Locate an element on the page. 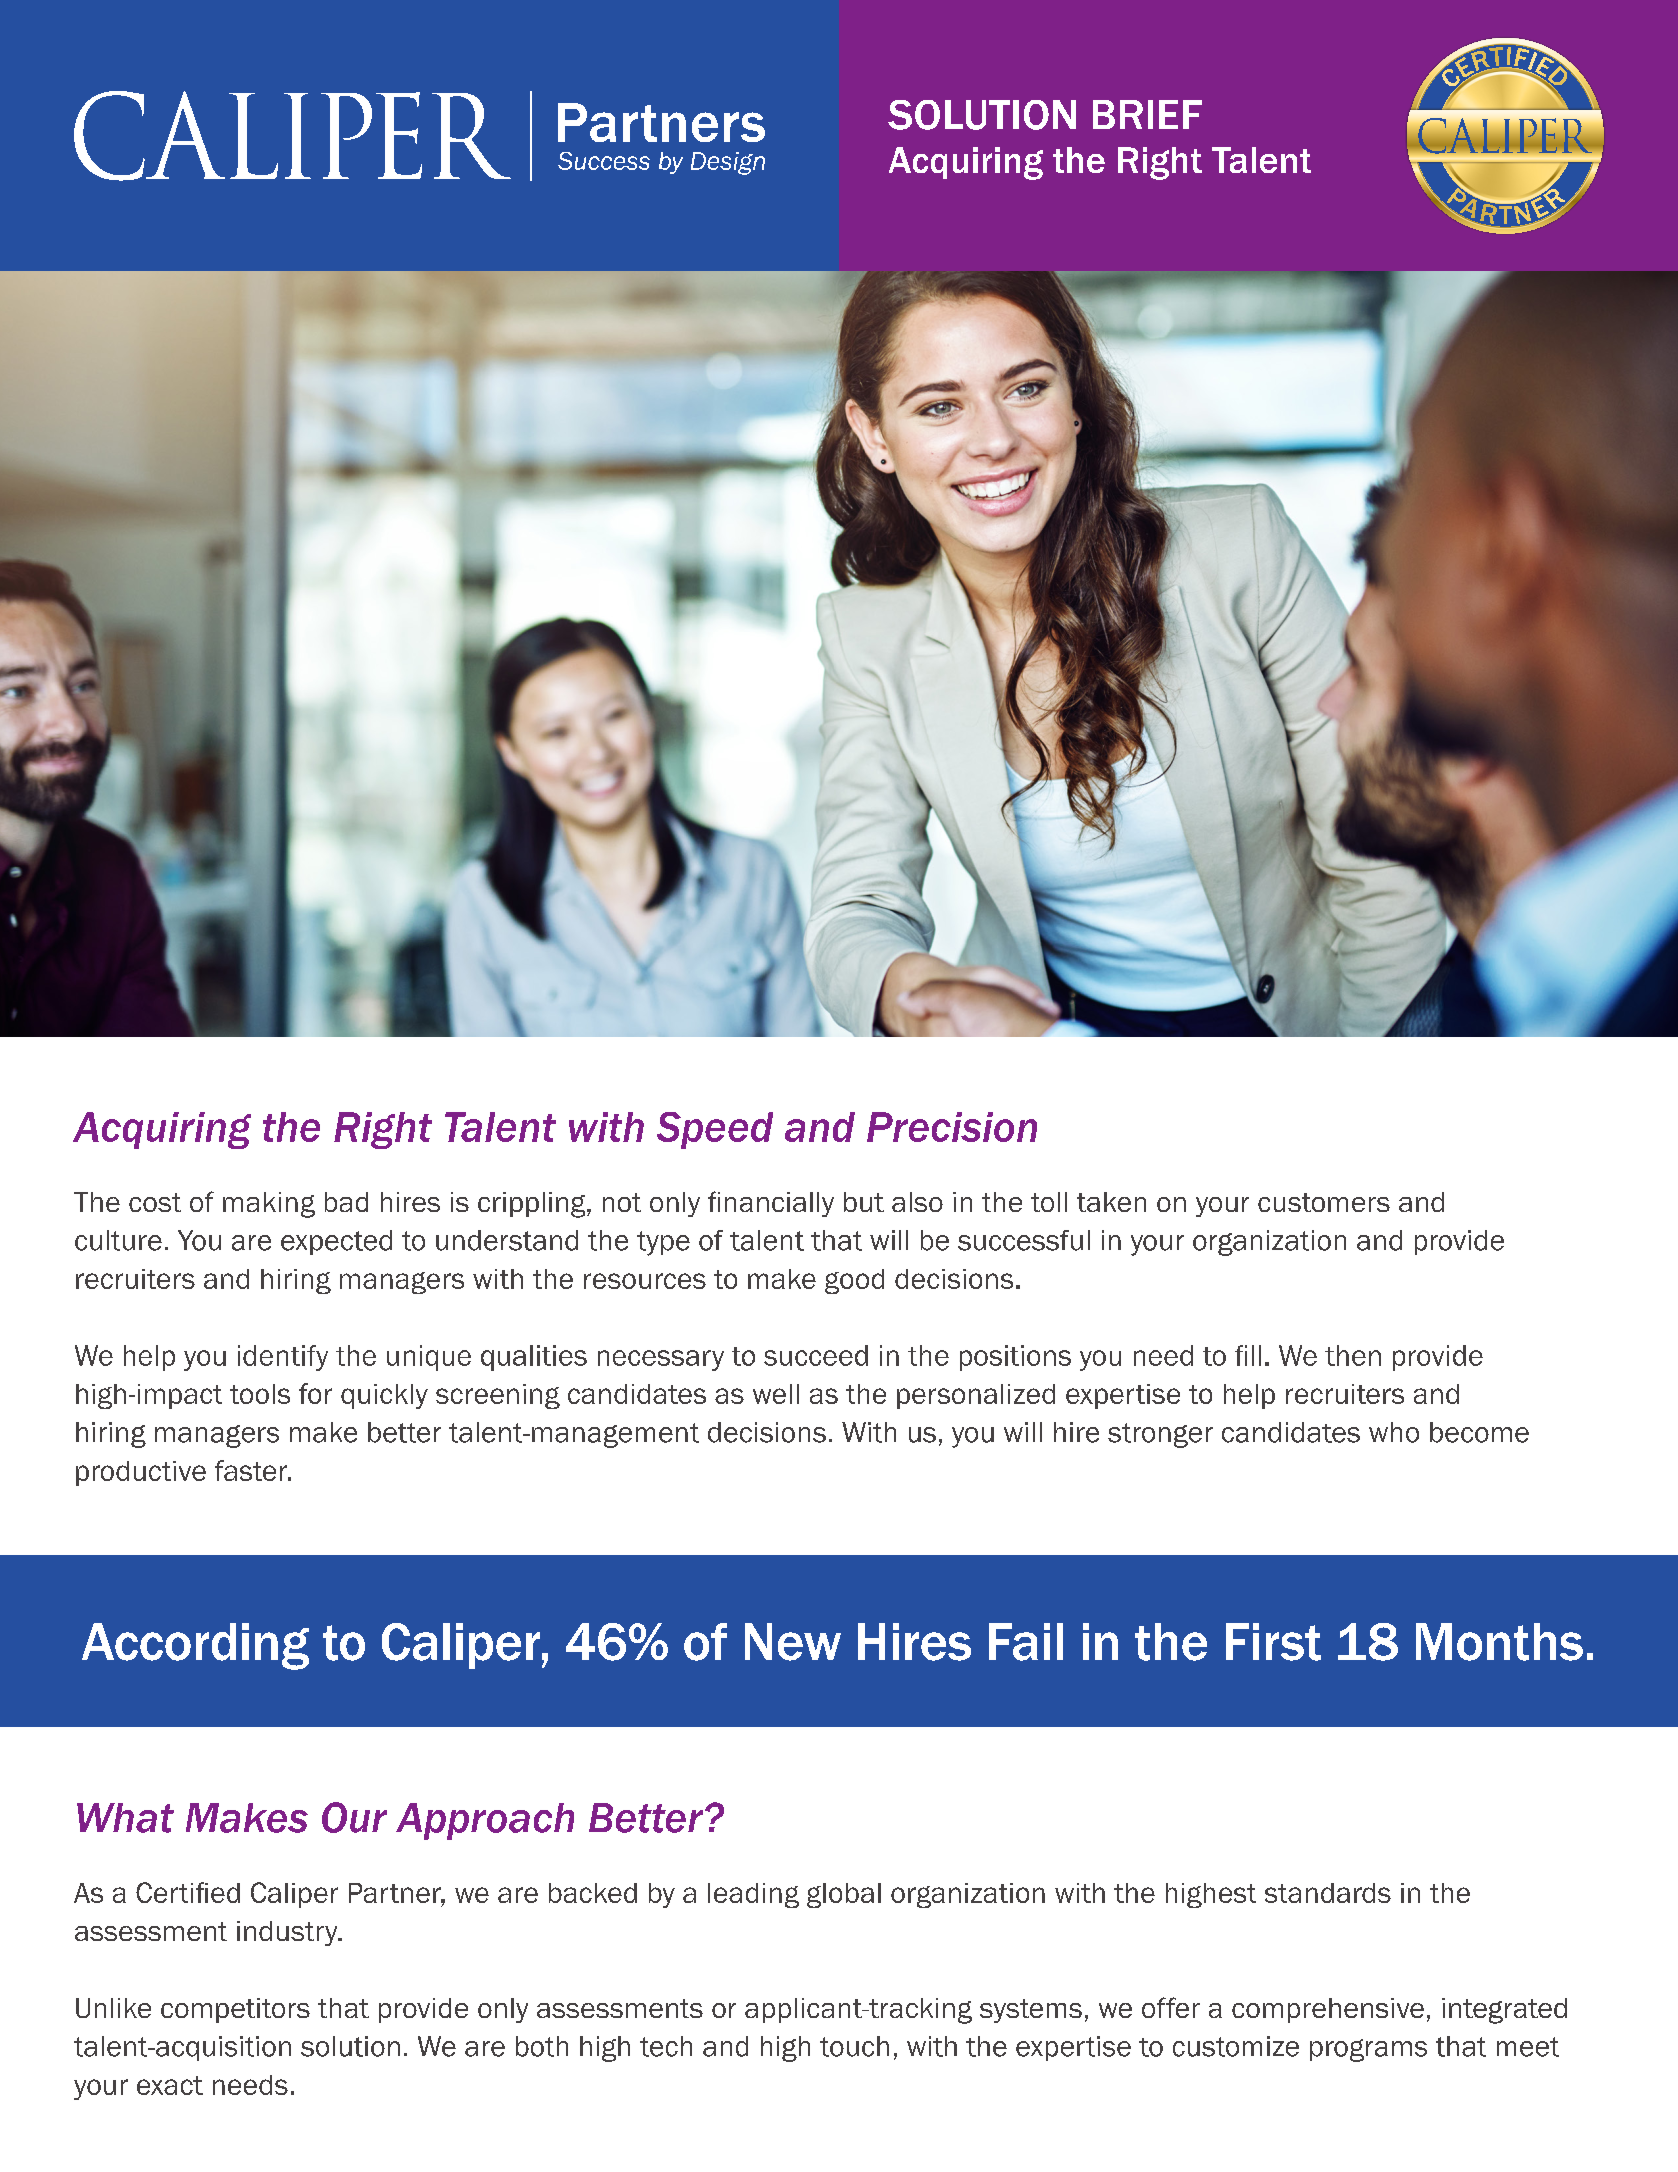  BRIEF is located at coordinates (1147, 114).
